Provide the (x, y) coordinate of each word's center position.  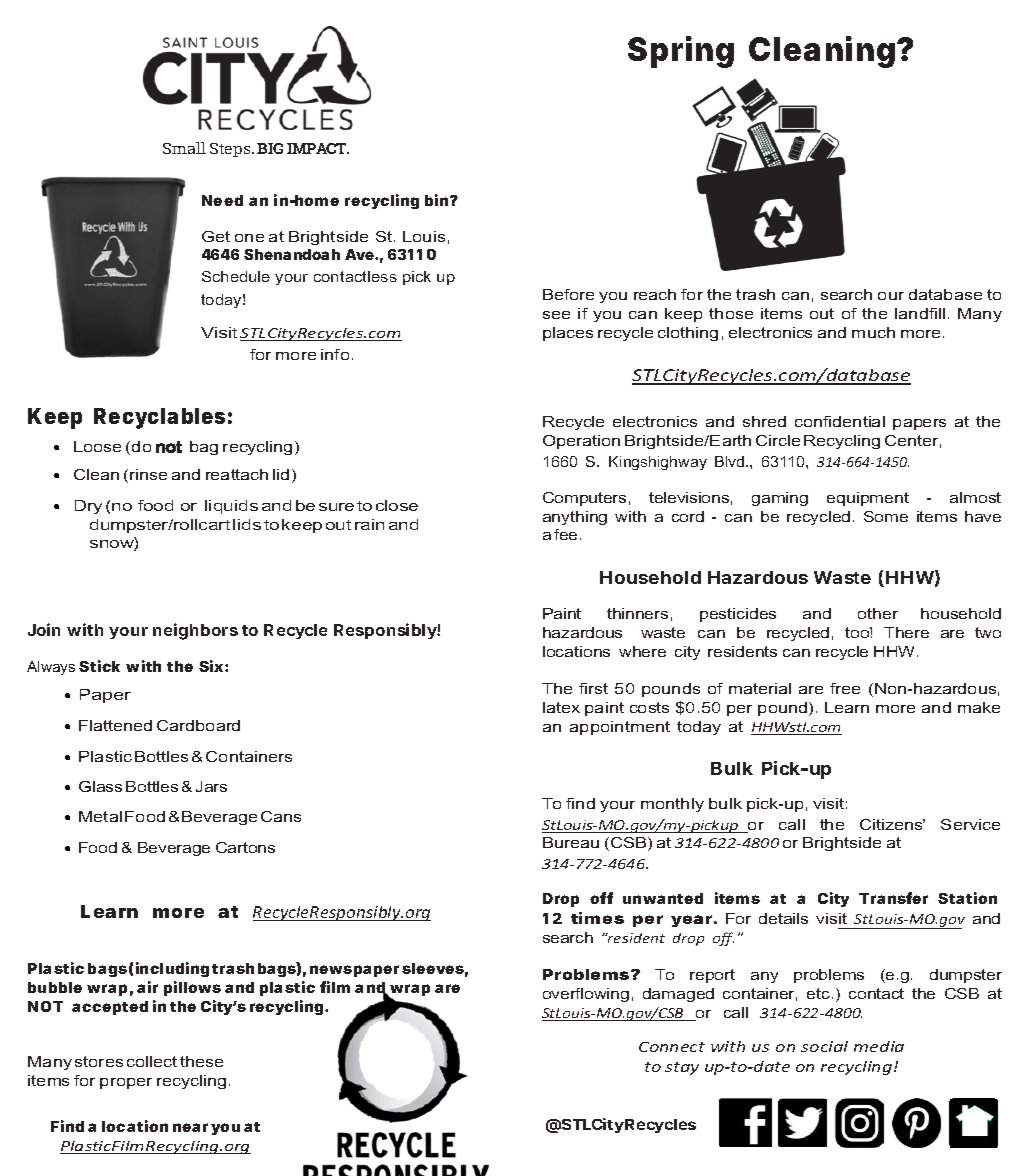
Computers (584, 499)
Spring (681, 52)
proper (126, 1083)
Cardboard (198, 725)
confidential (840, 421)
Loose (97, 446)
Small (184, 148)
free (845, 688)
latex (561, 707)
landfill (920, 313)
